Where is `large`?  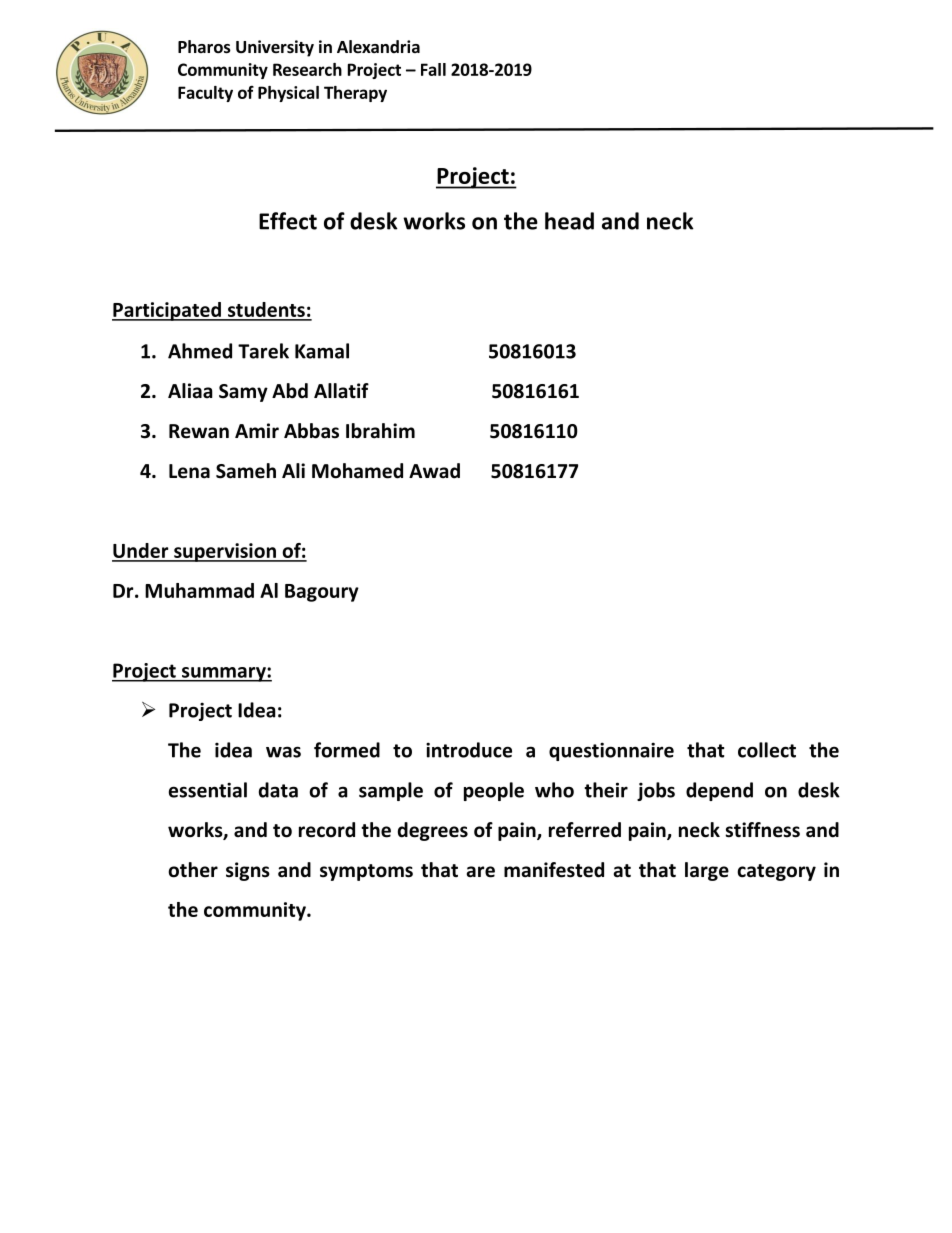 large is located at coordinates (707, 871).
